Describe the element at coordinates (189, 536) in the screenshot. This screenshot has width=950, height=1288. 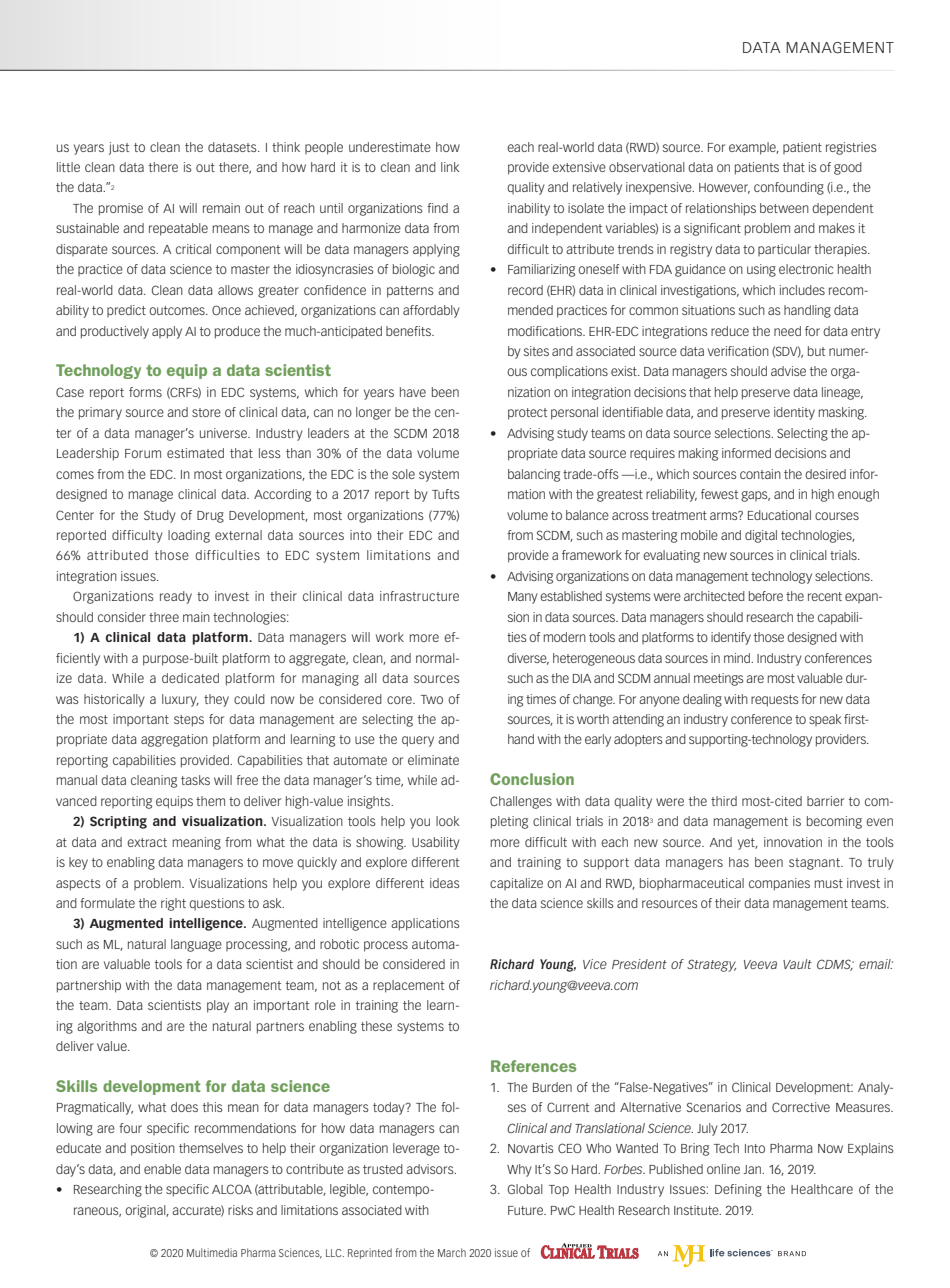
I see `loading` at that location.
